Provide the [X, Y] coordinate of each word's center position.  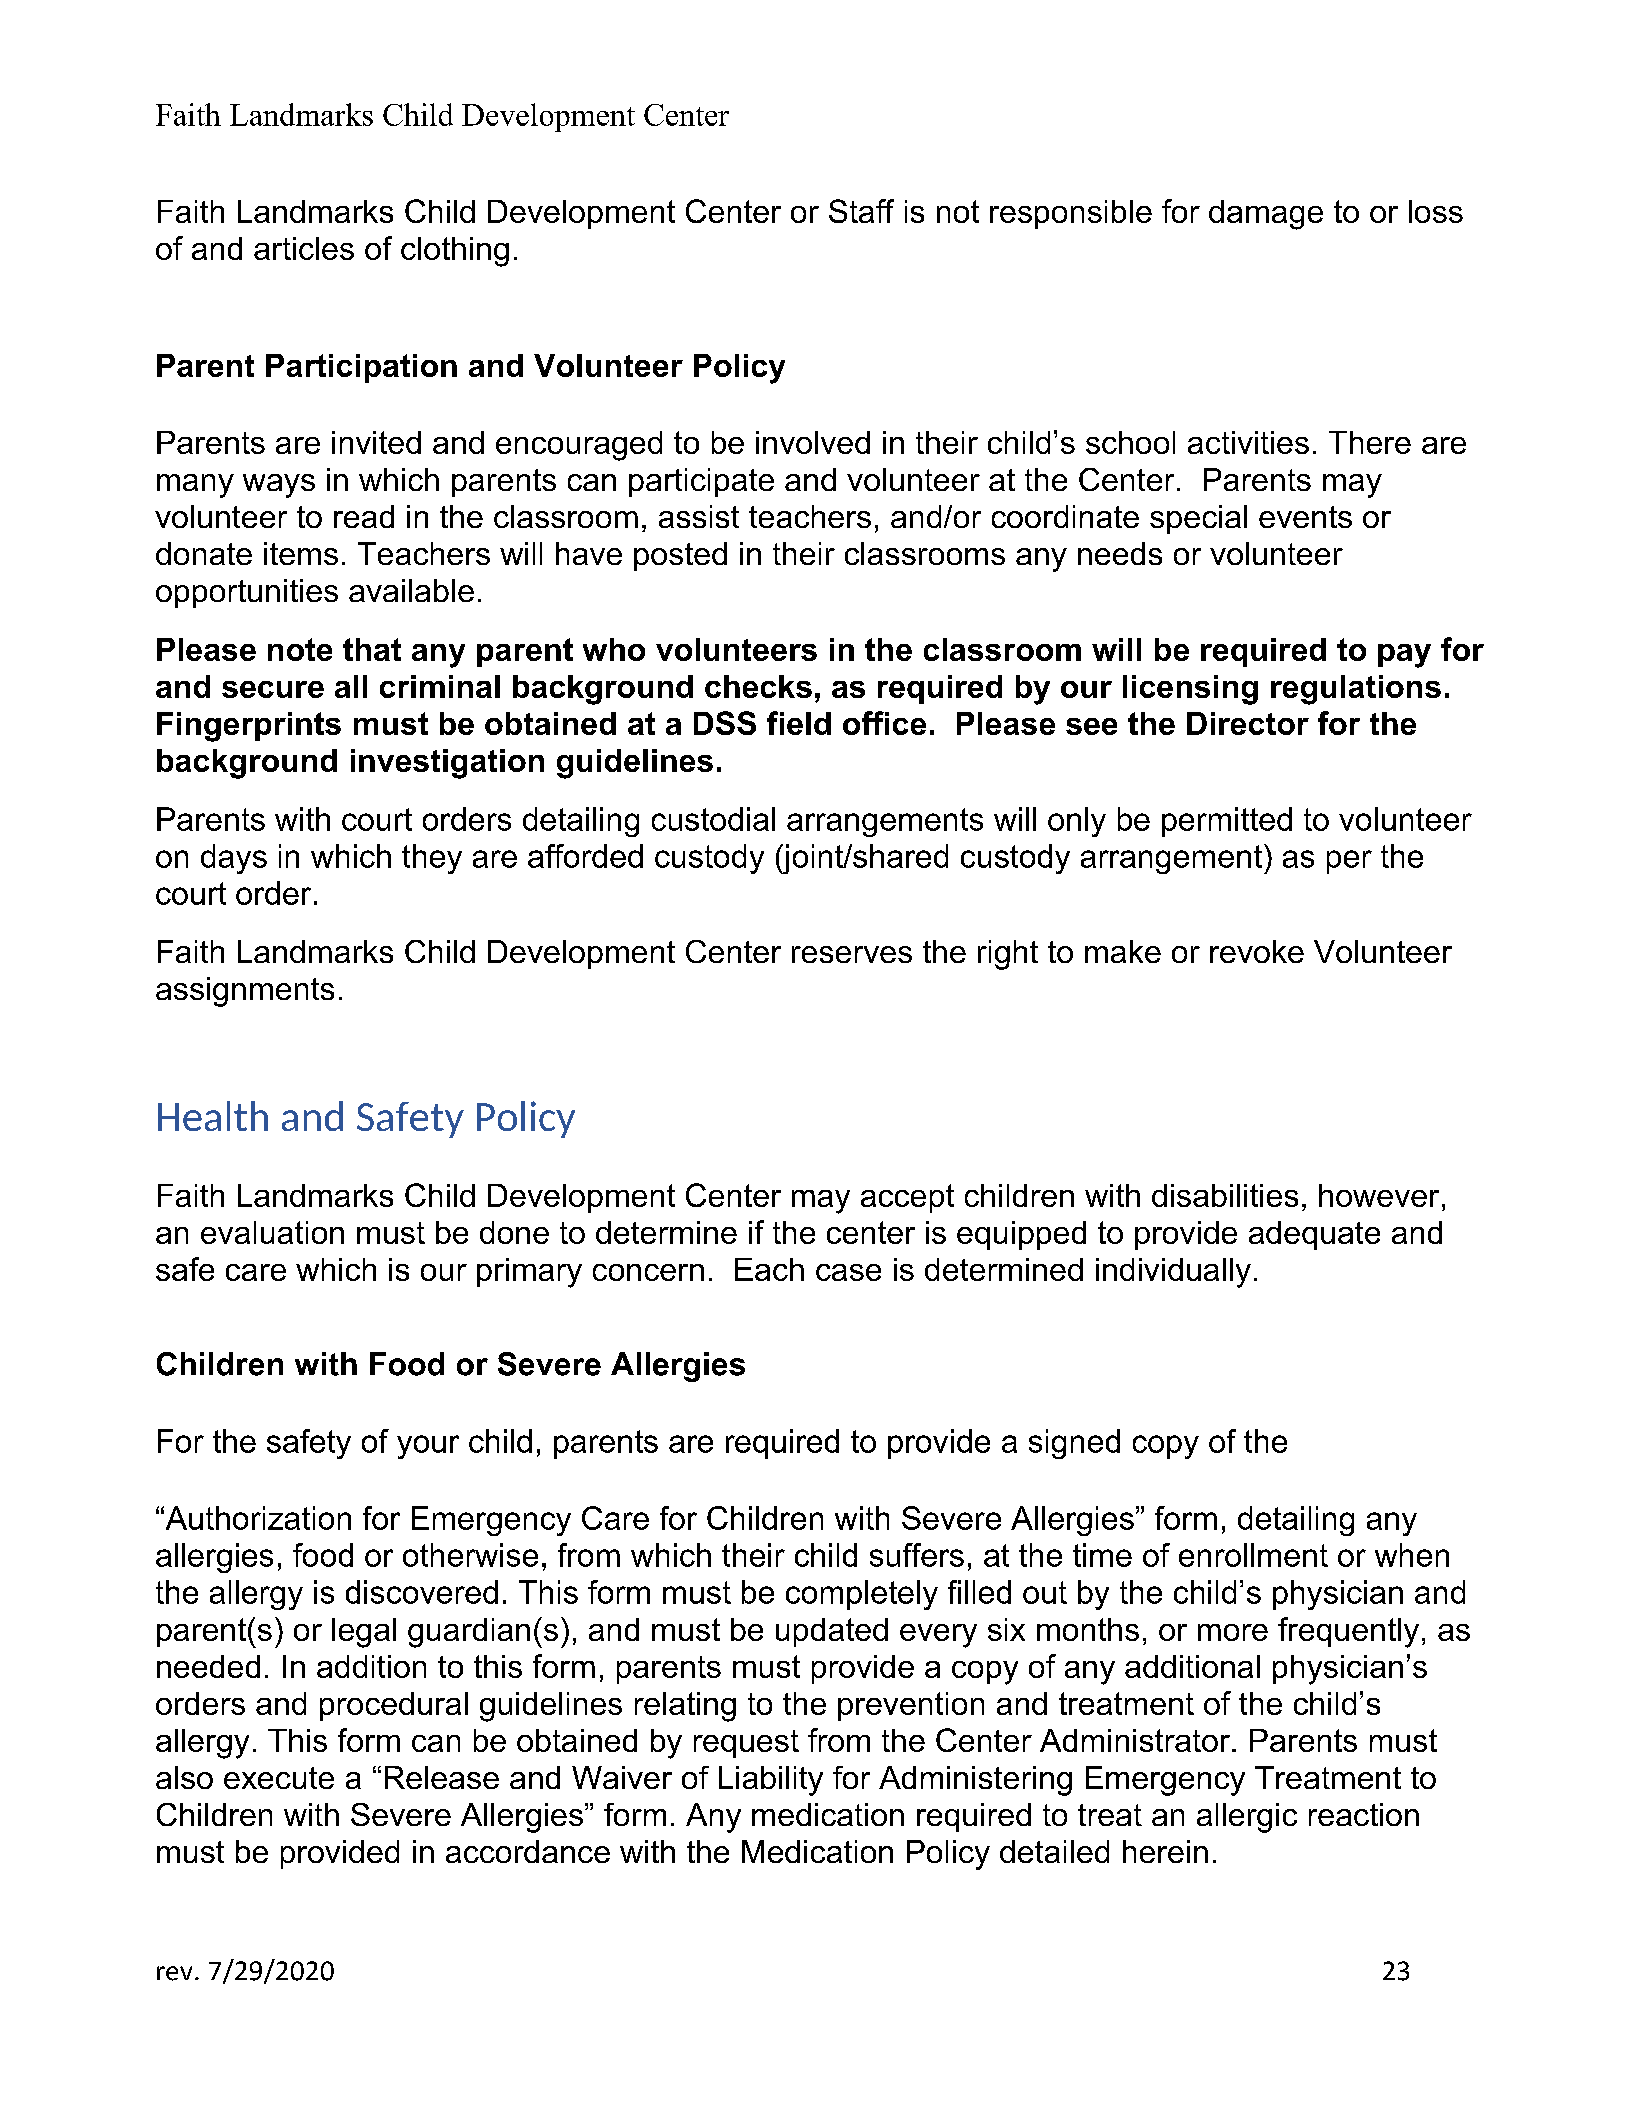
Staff [861, 211]
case [848, 1272]
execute [279, 1778]
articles [304, 248]
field [799, 723]
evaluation [272, 1232]
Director [1248, 723]
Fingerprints [249, 727]
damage [1266, 215]
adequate [1314, 1235]
